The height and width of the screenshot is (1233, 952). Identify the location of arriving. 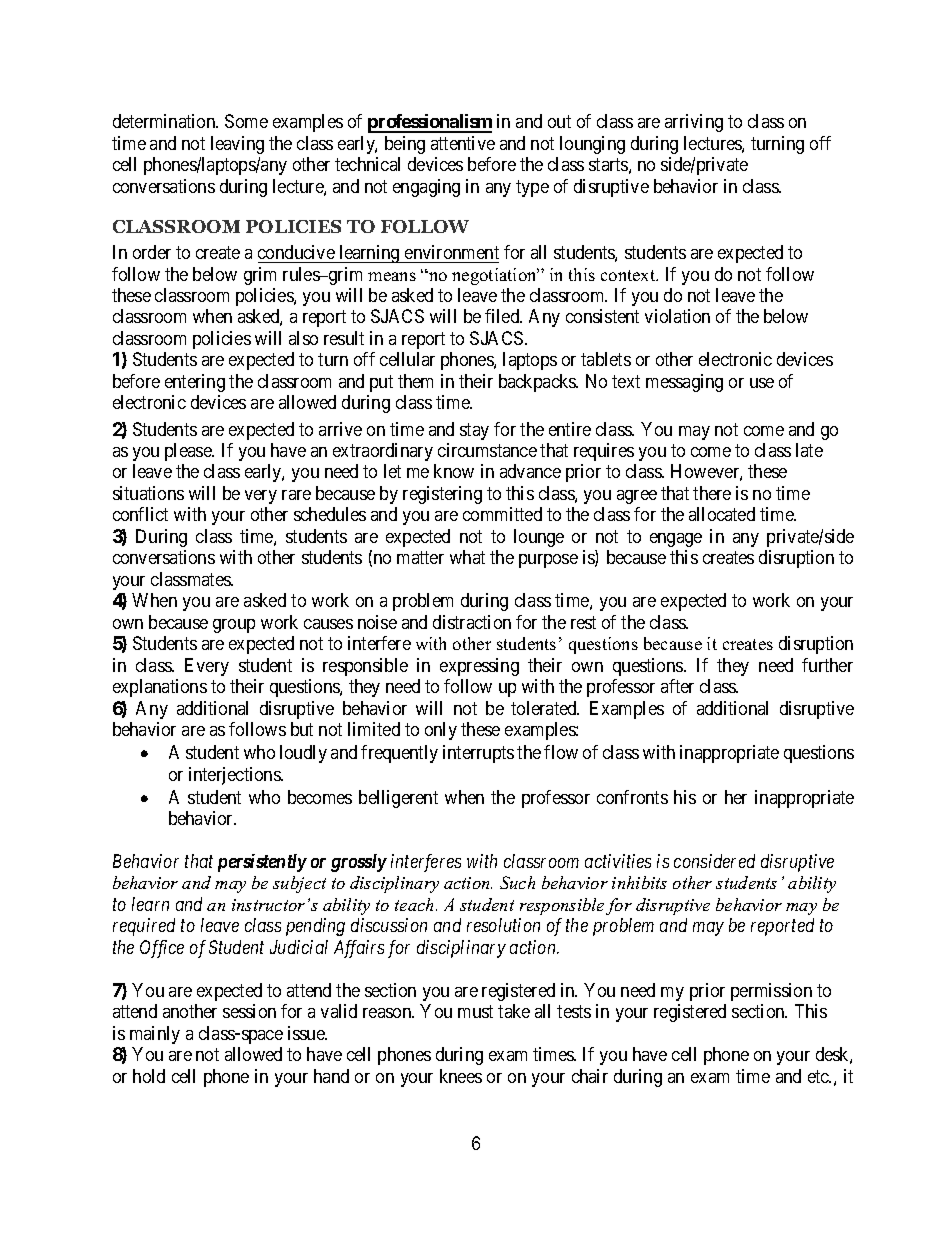
(694, 123).
